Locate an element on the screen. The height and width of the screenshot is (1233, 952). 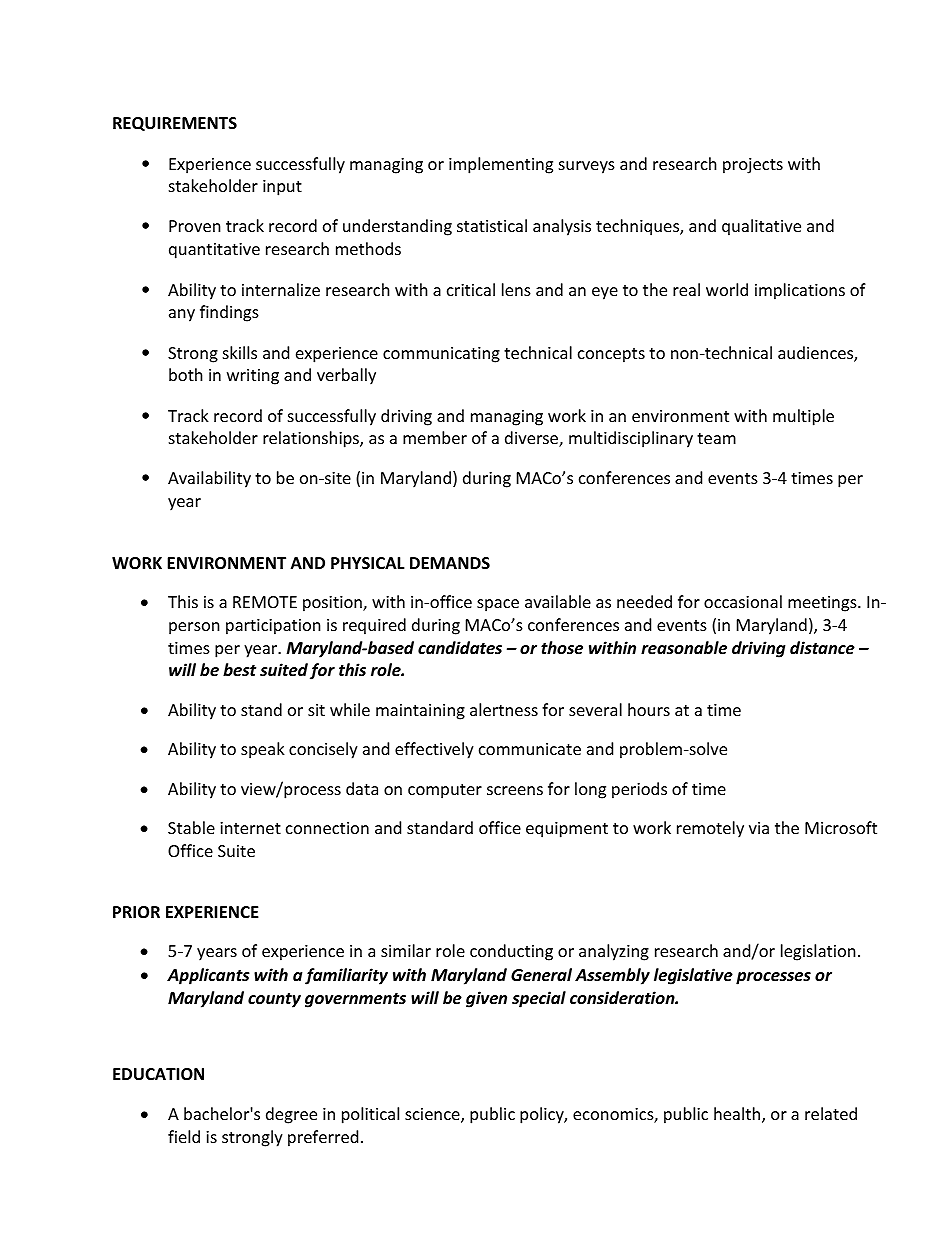
field is located at coordinates (184, 1136).
